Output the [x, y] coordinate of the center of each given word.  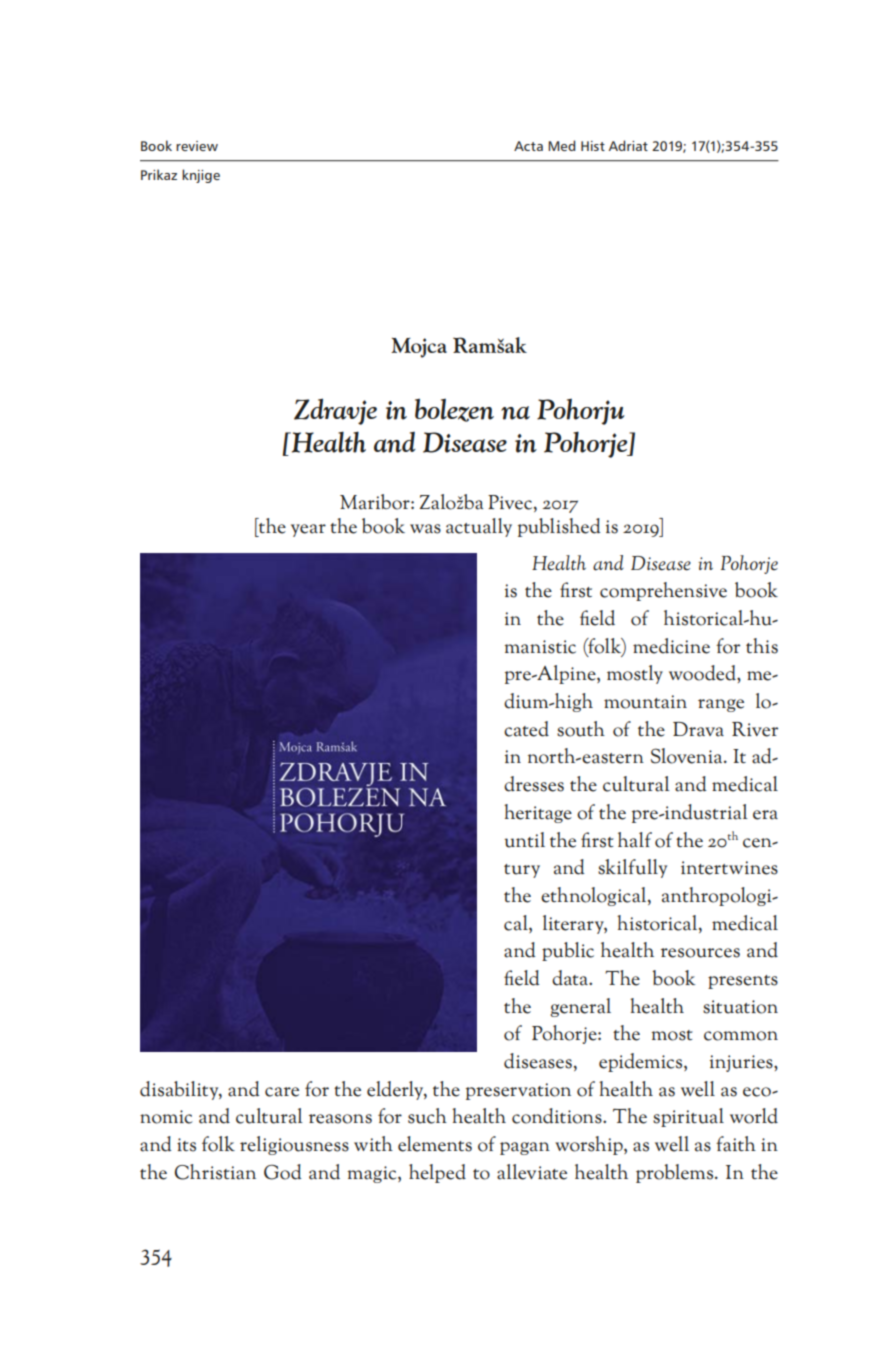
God [283, 1172]
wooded [703, 673]
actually [479, 527]
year [308, 530]
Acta [528, 146]
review [197, 146]
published [559, 527]
